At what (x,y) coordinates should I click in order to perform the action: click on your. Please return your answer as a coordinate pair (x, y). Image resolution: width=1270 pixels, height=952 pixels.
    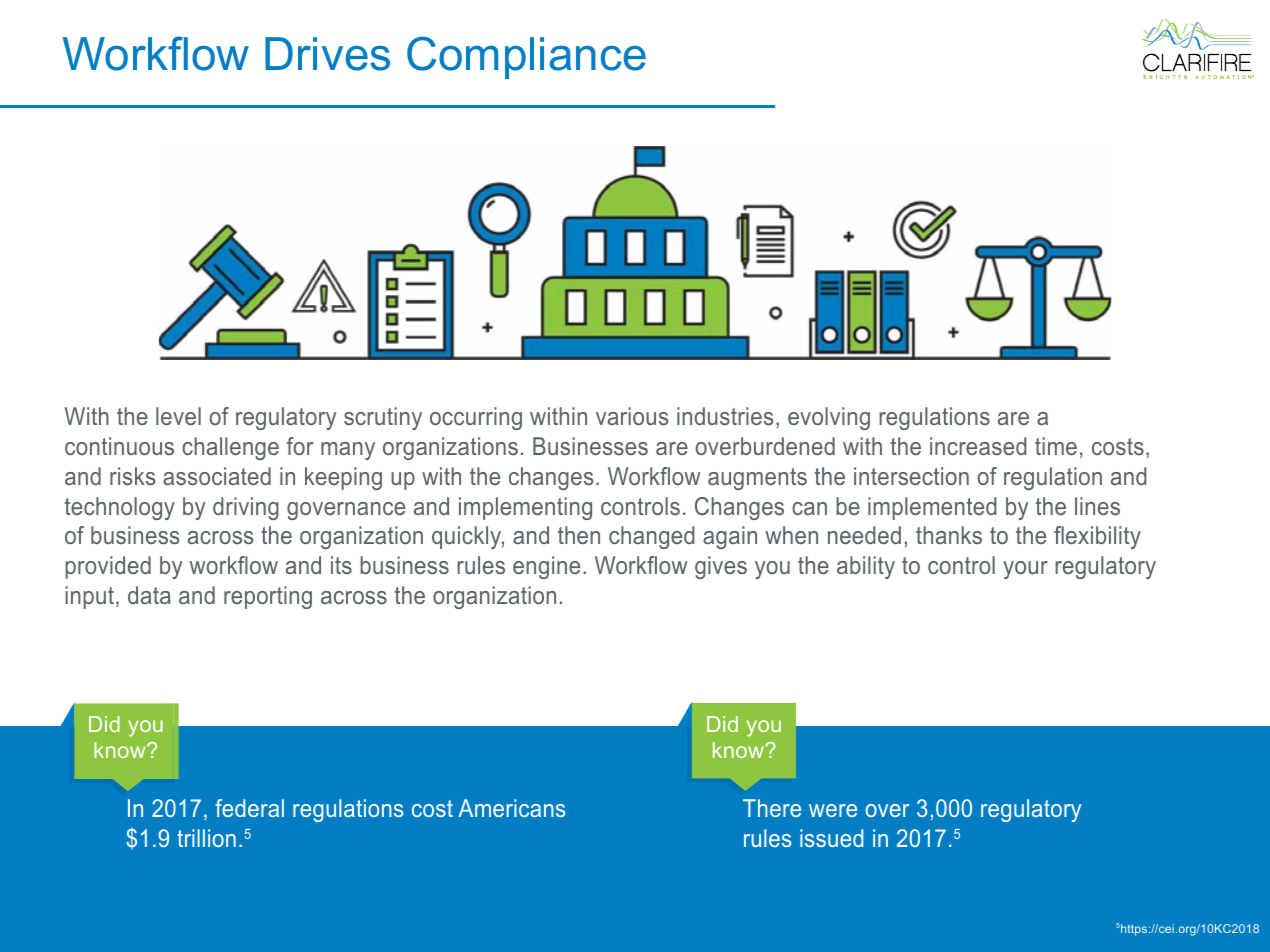
    Looking at the image, I should click on (1025, 570).
